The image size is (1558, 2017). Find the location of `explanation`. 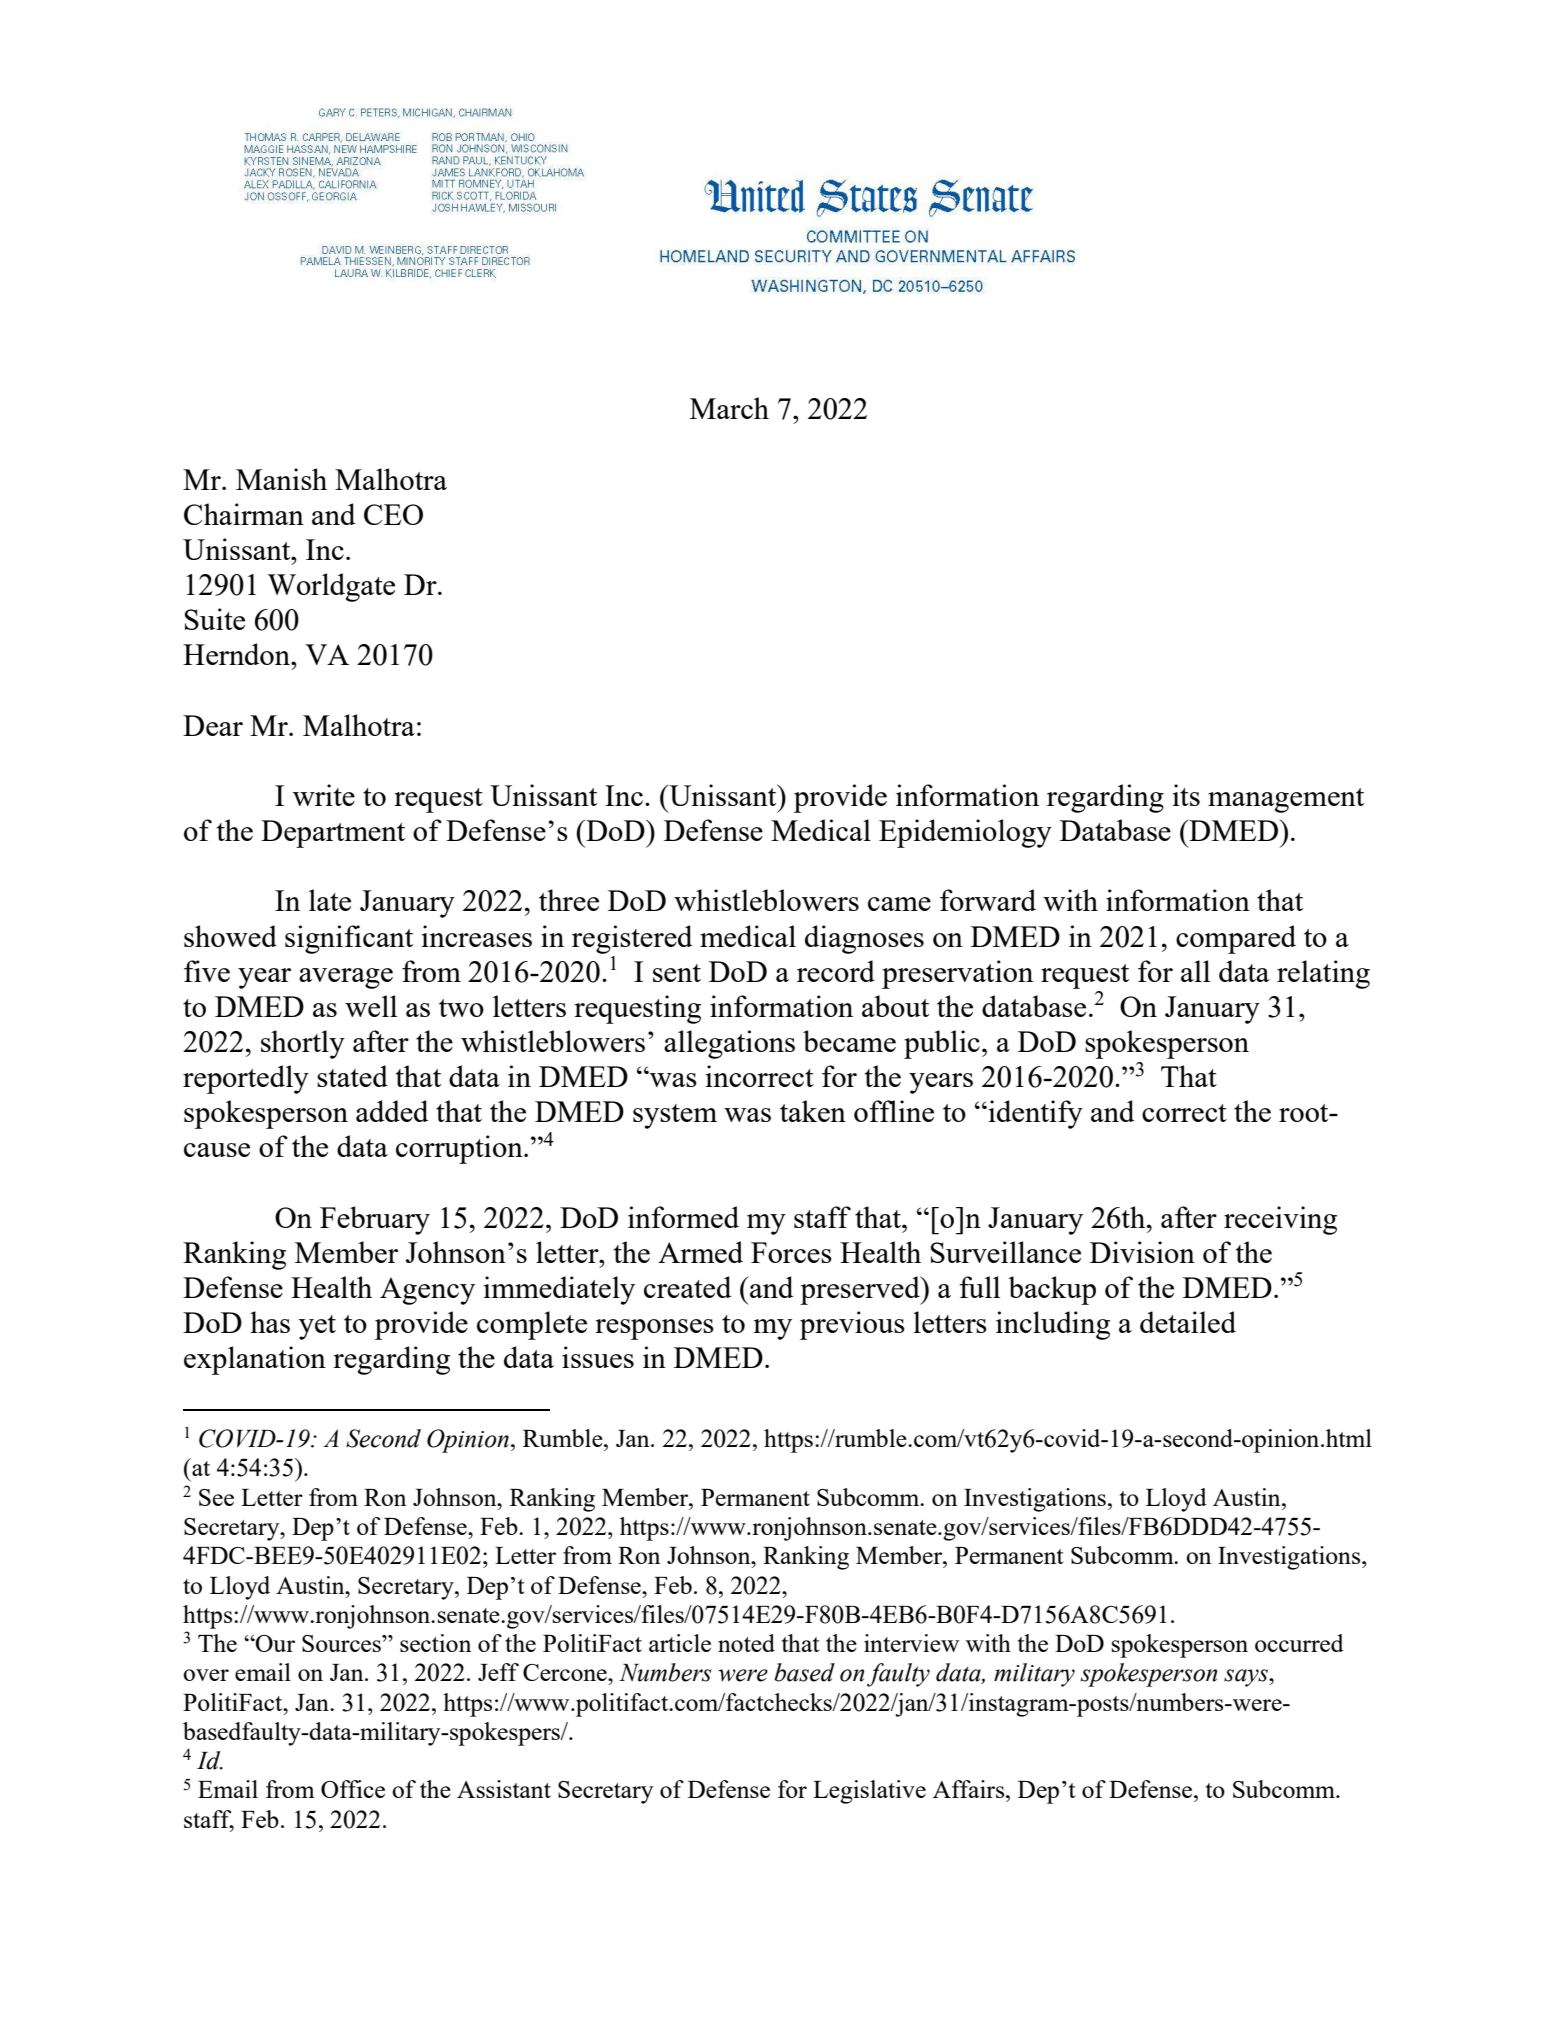

explanation is located at coordinates (255, 1360).
